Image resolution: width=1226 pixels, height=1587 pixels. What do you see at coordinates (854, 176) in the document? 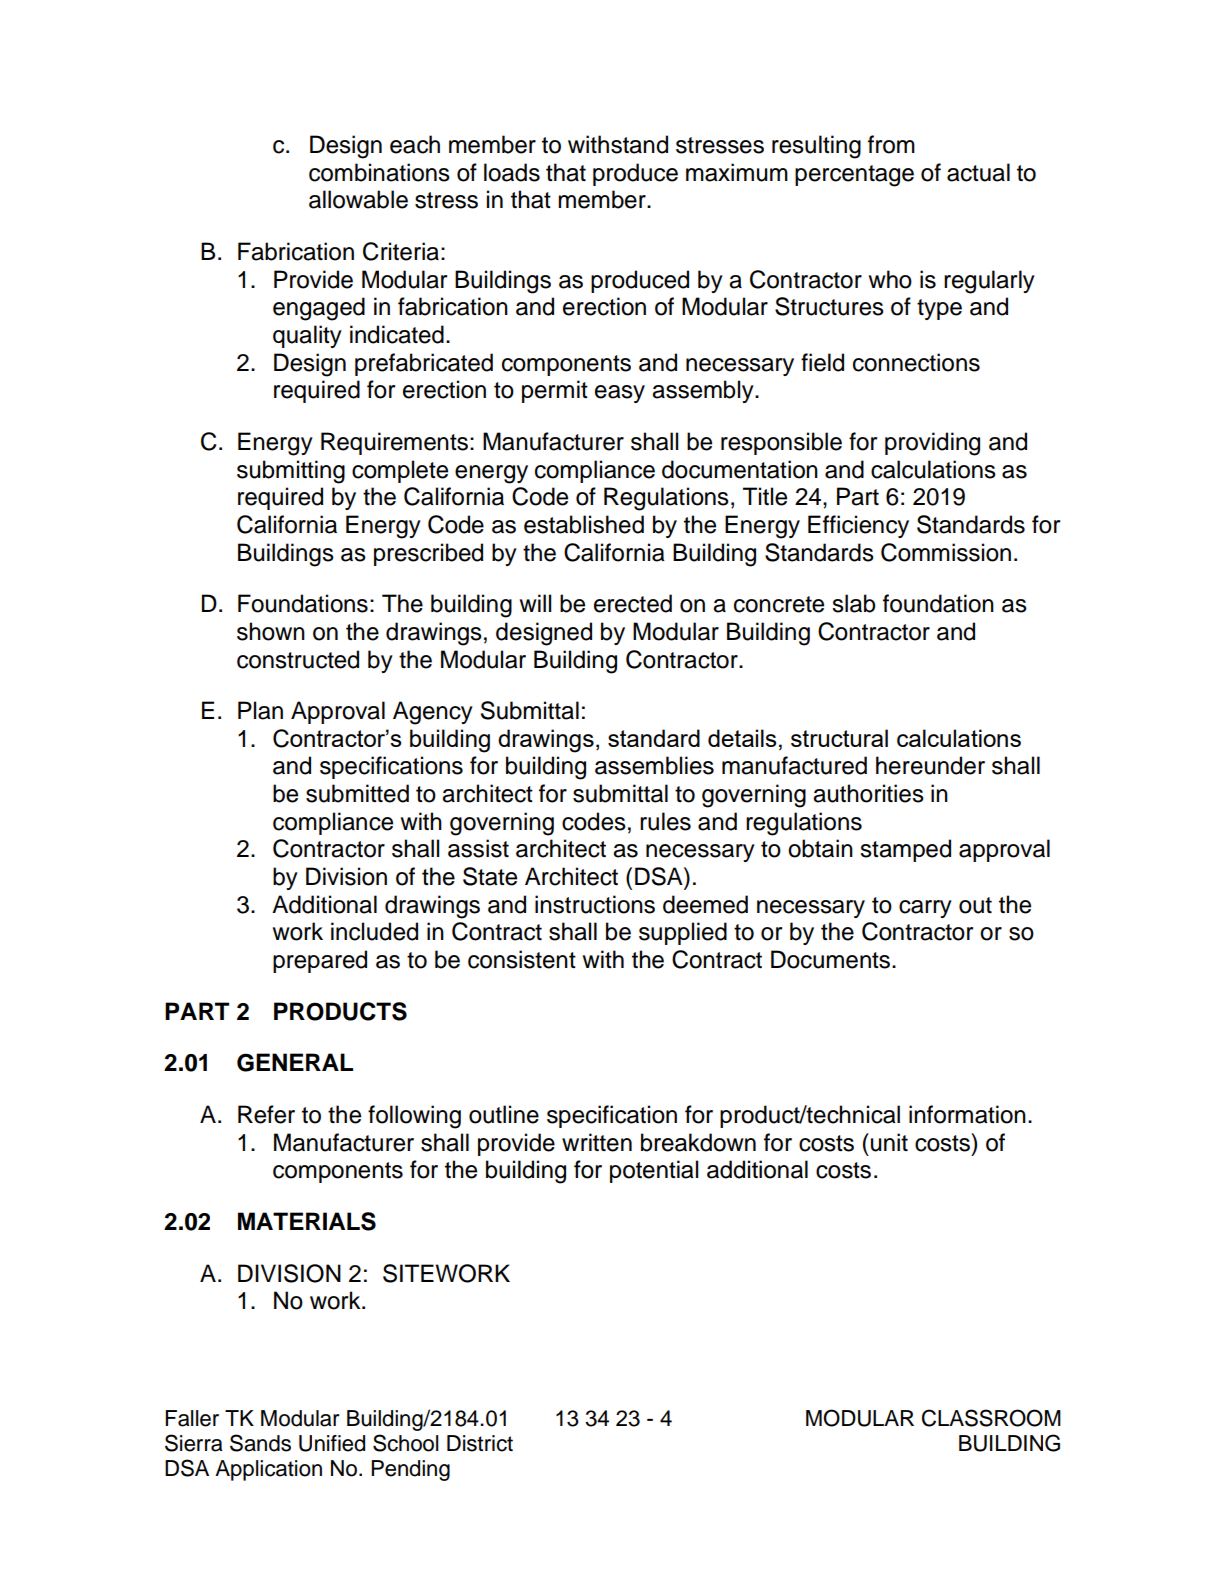
I see `percentage` at bounding box center [854, 176].
